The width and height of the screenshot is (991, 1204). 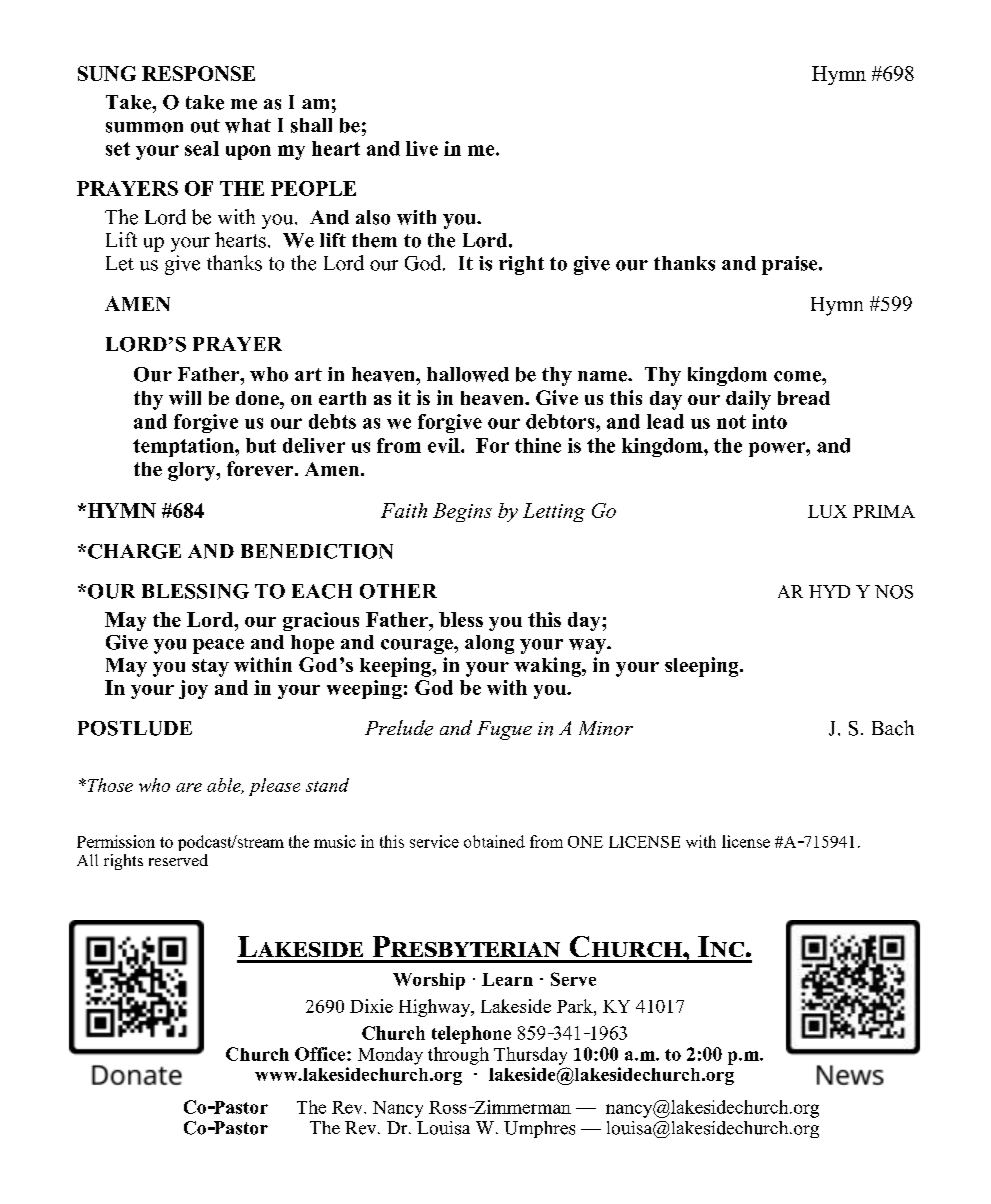 I want to click on telephone, so click(x=471, y=1035).
